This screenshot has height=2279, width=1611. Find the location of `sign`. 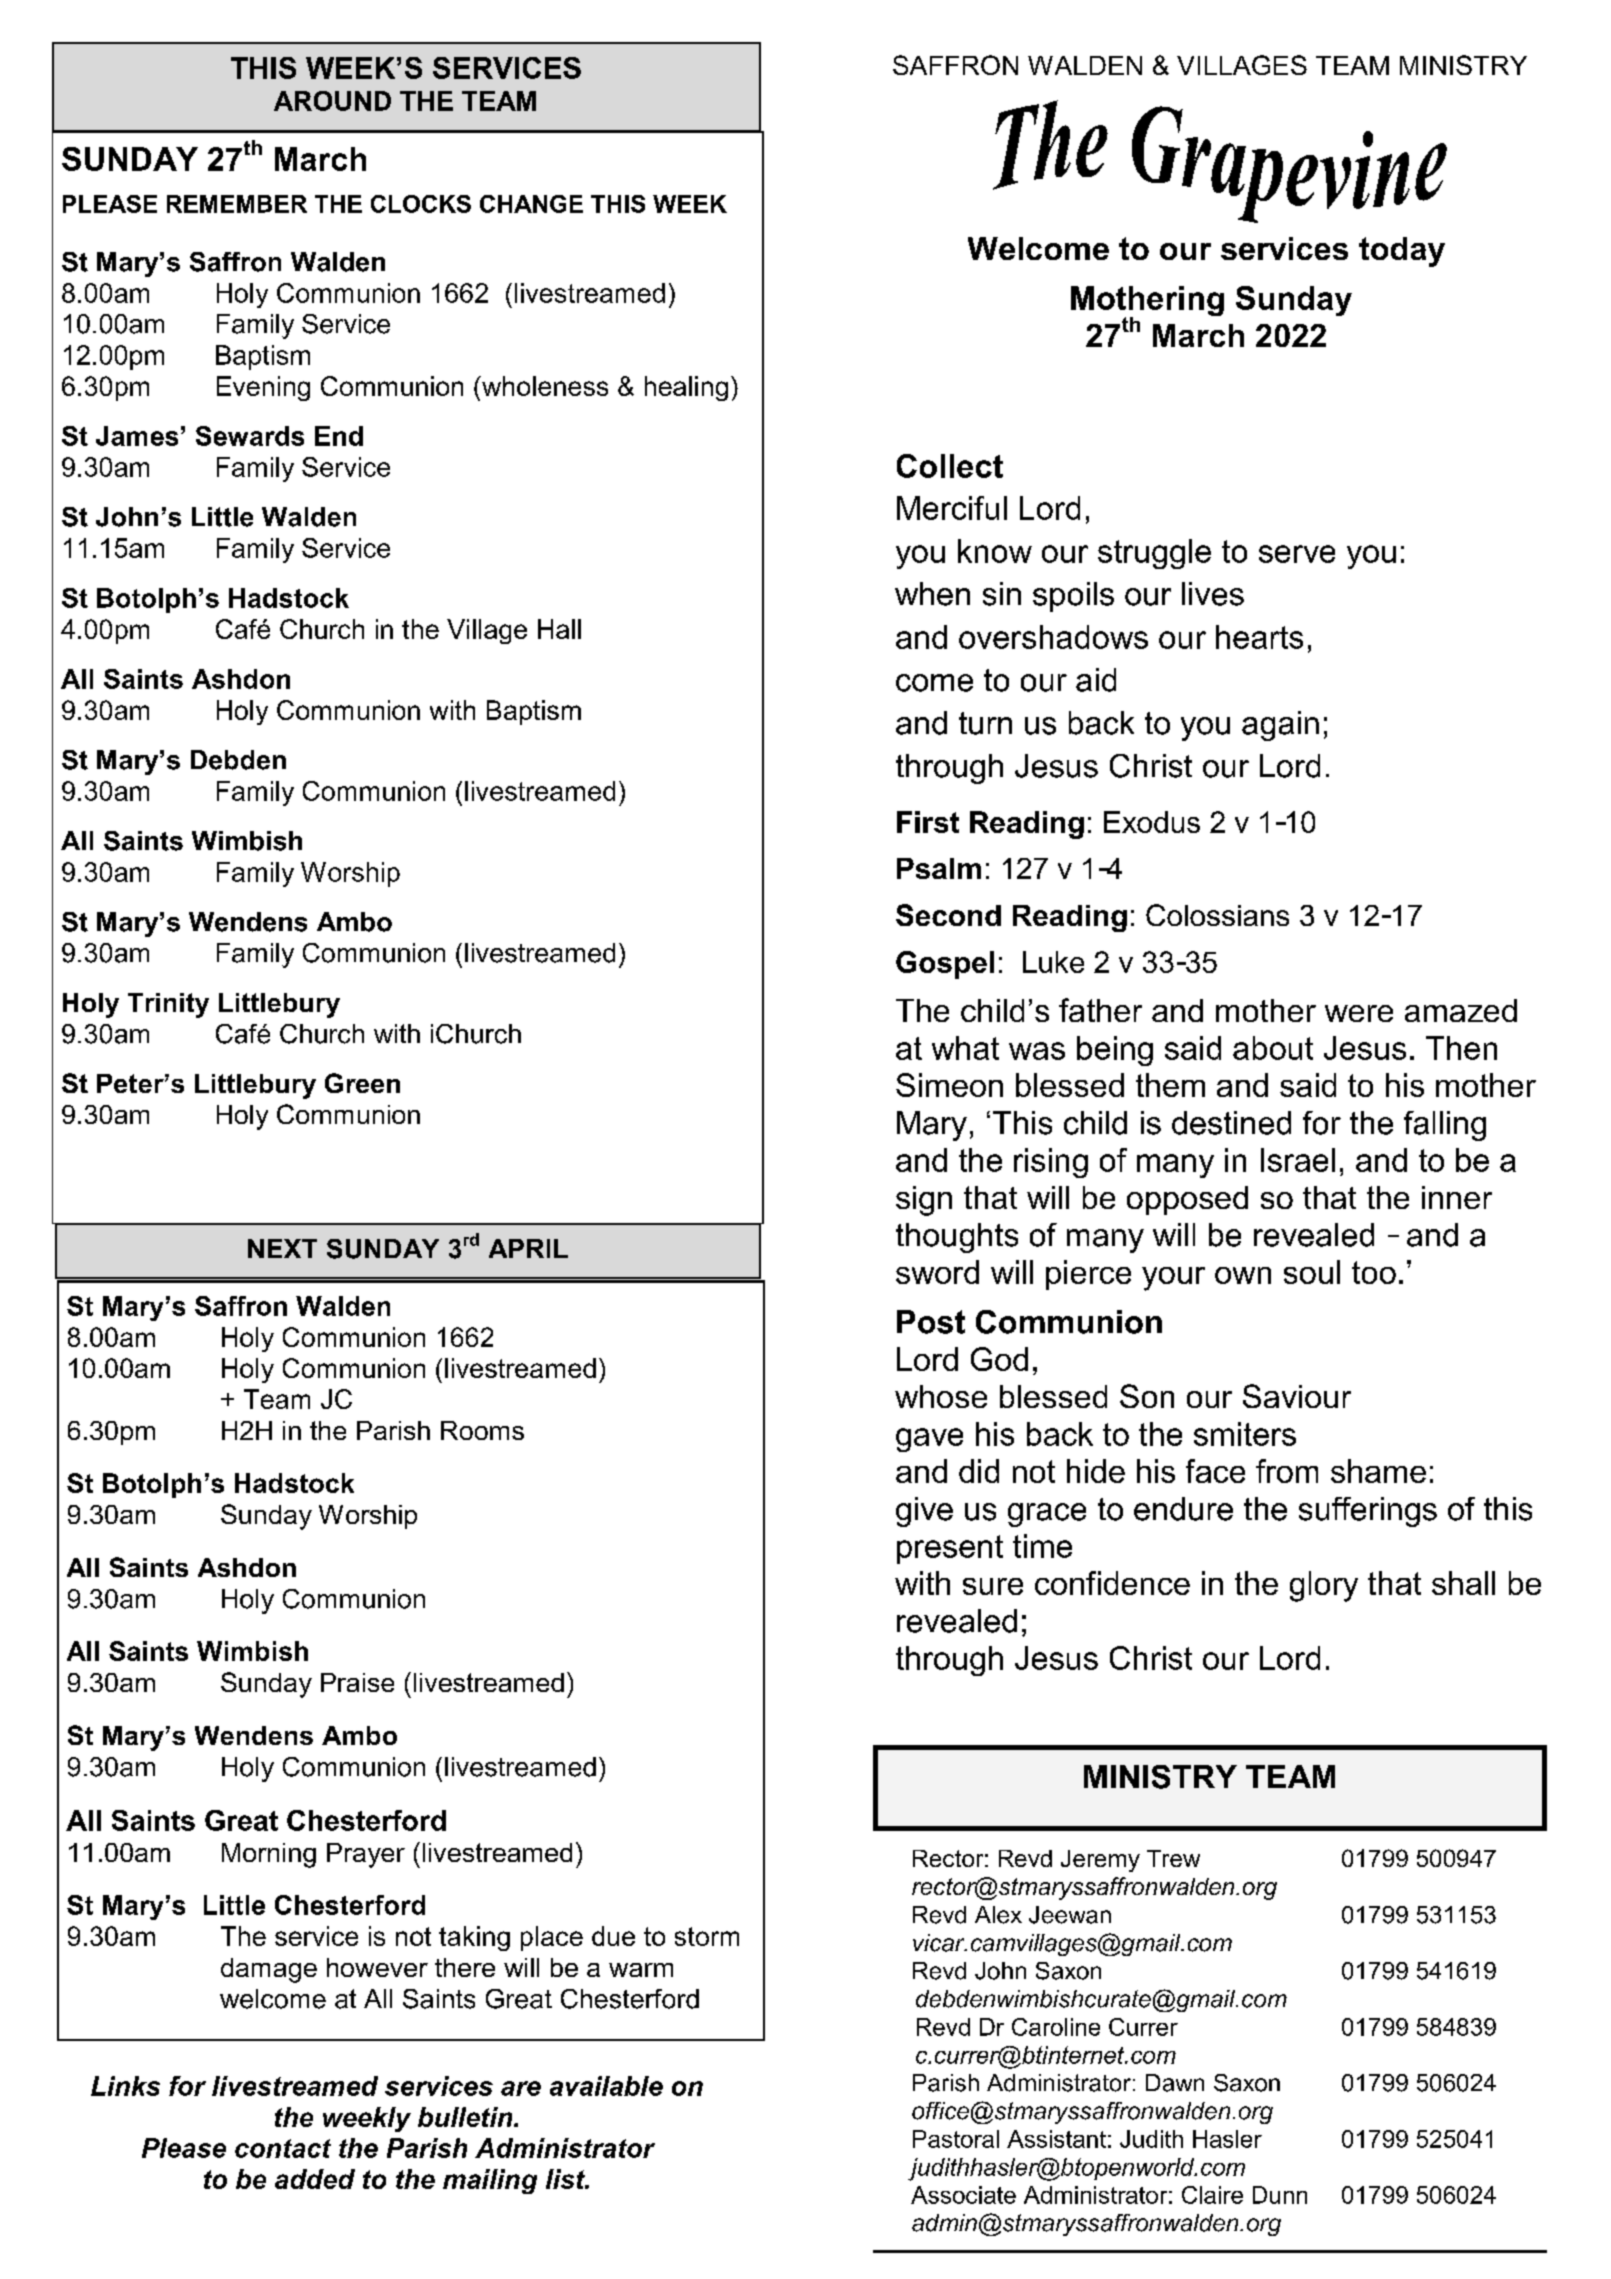

sign is located at coordinates (924, 1201).
